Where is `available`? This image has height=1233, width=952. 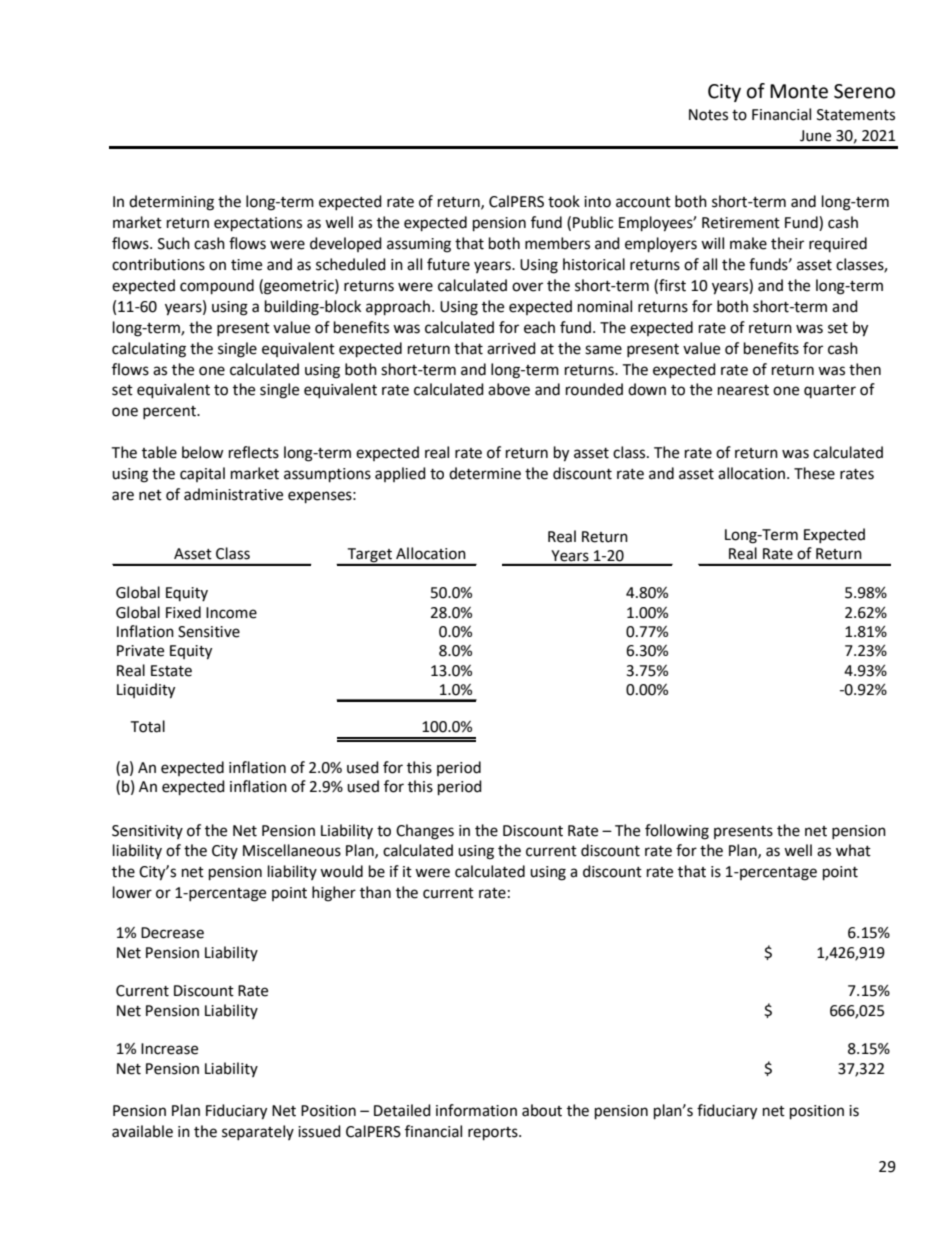
available is located at coordinates (142, 1131).
